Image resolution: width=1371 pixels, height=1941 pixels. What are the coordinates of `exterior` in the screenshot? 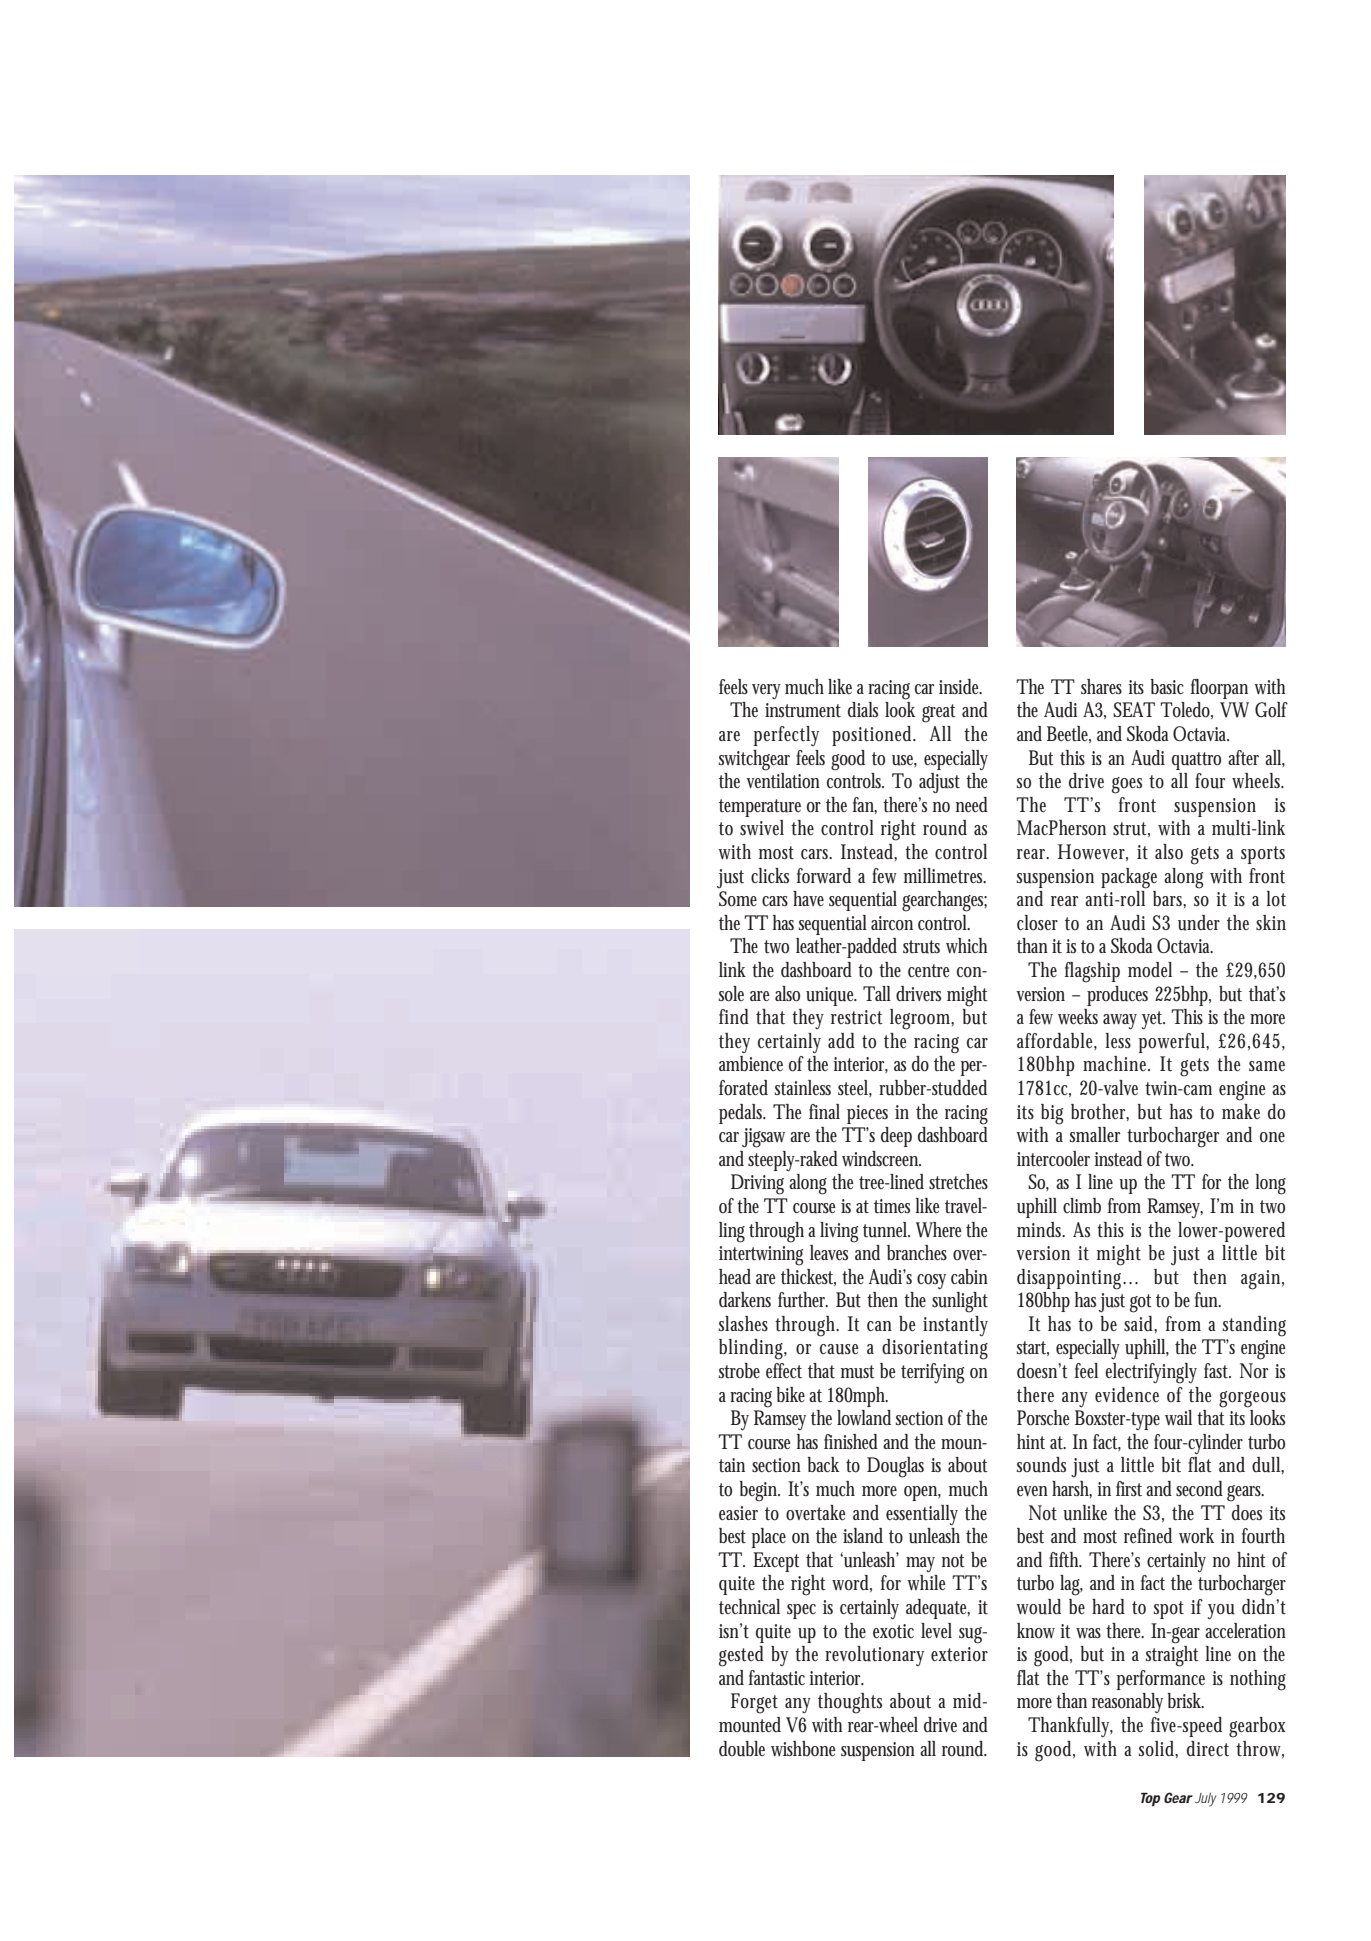 It's located at (959, 1654).
